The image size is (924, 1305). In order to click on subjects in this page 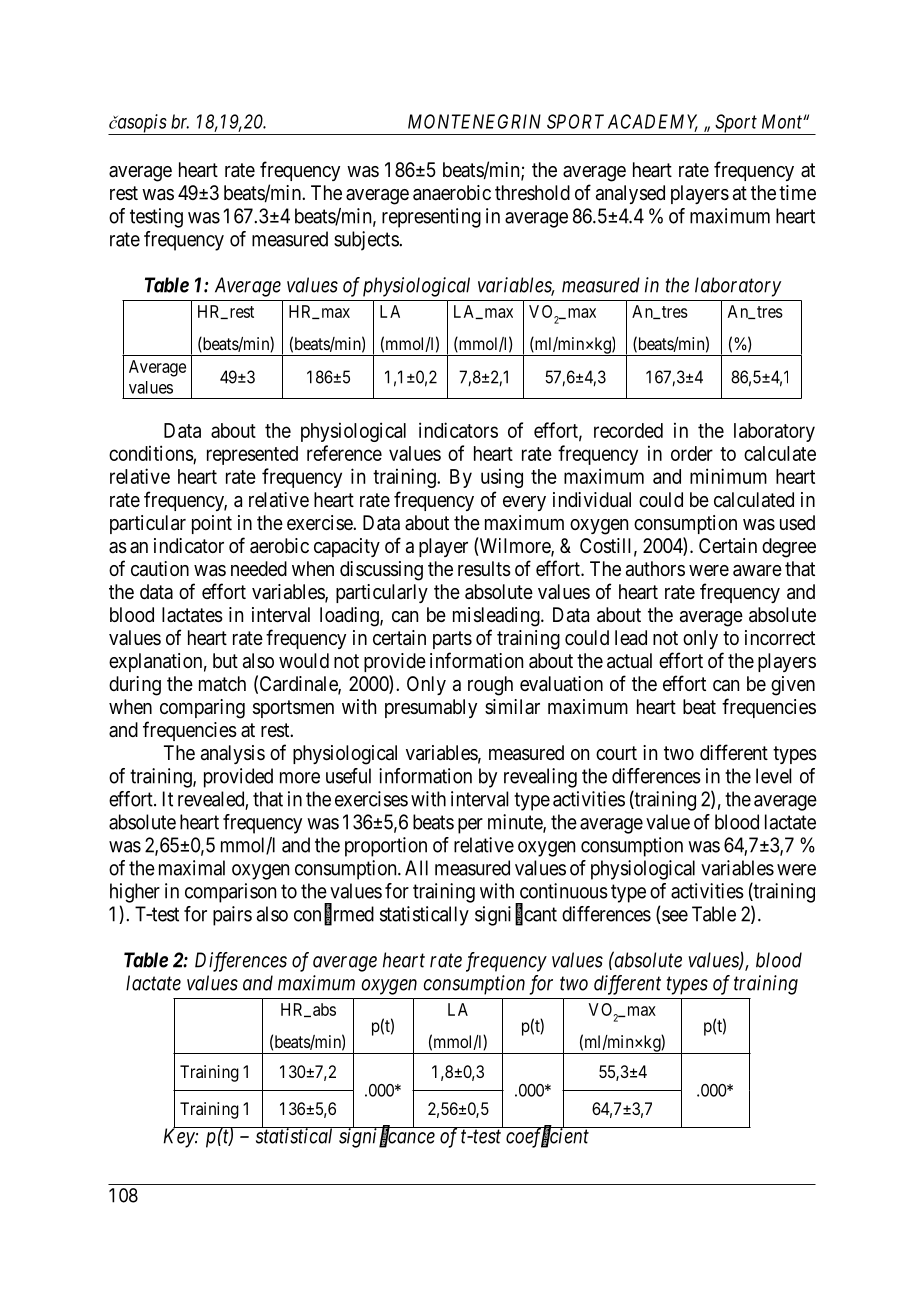, I will do `click(366, 241)`.
